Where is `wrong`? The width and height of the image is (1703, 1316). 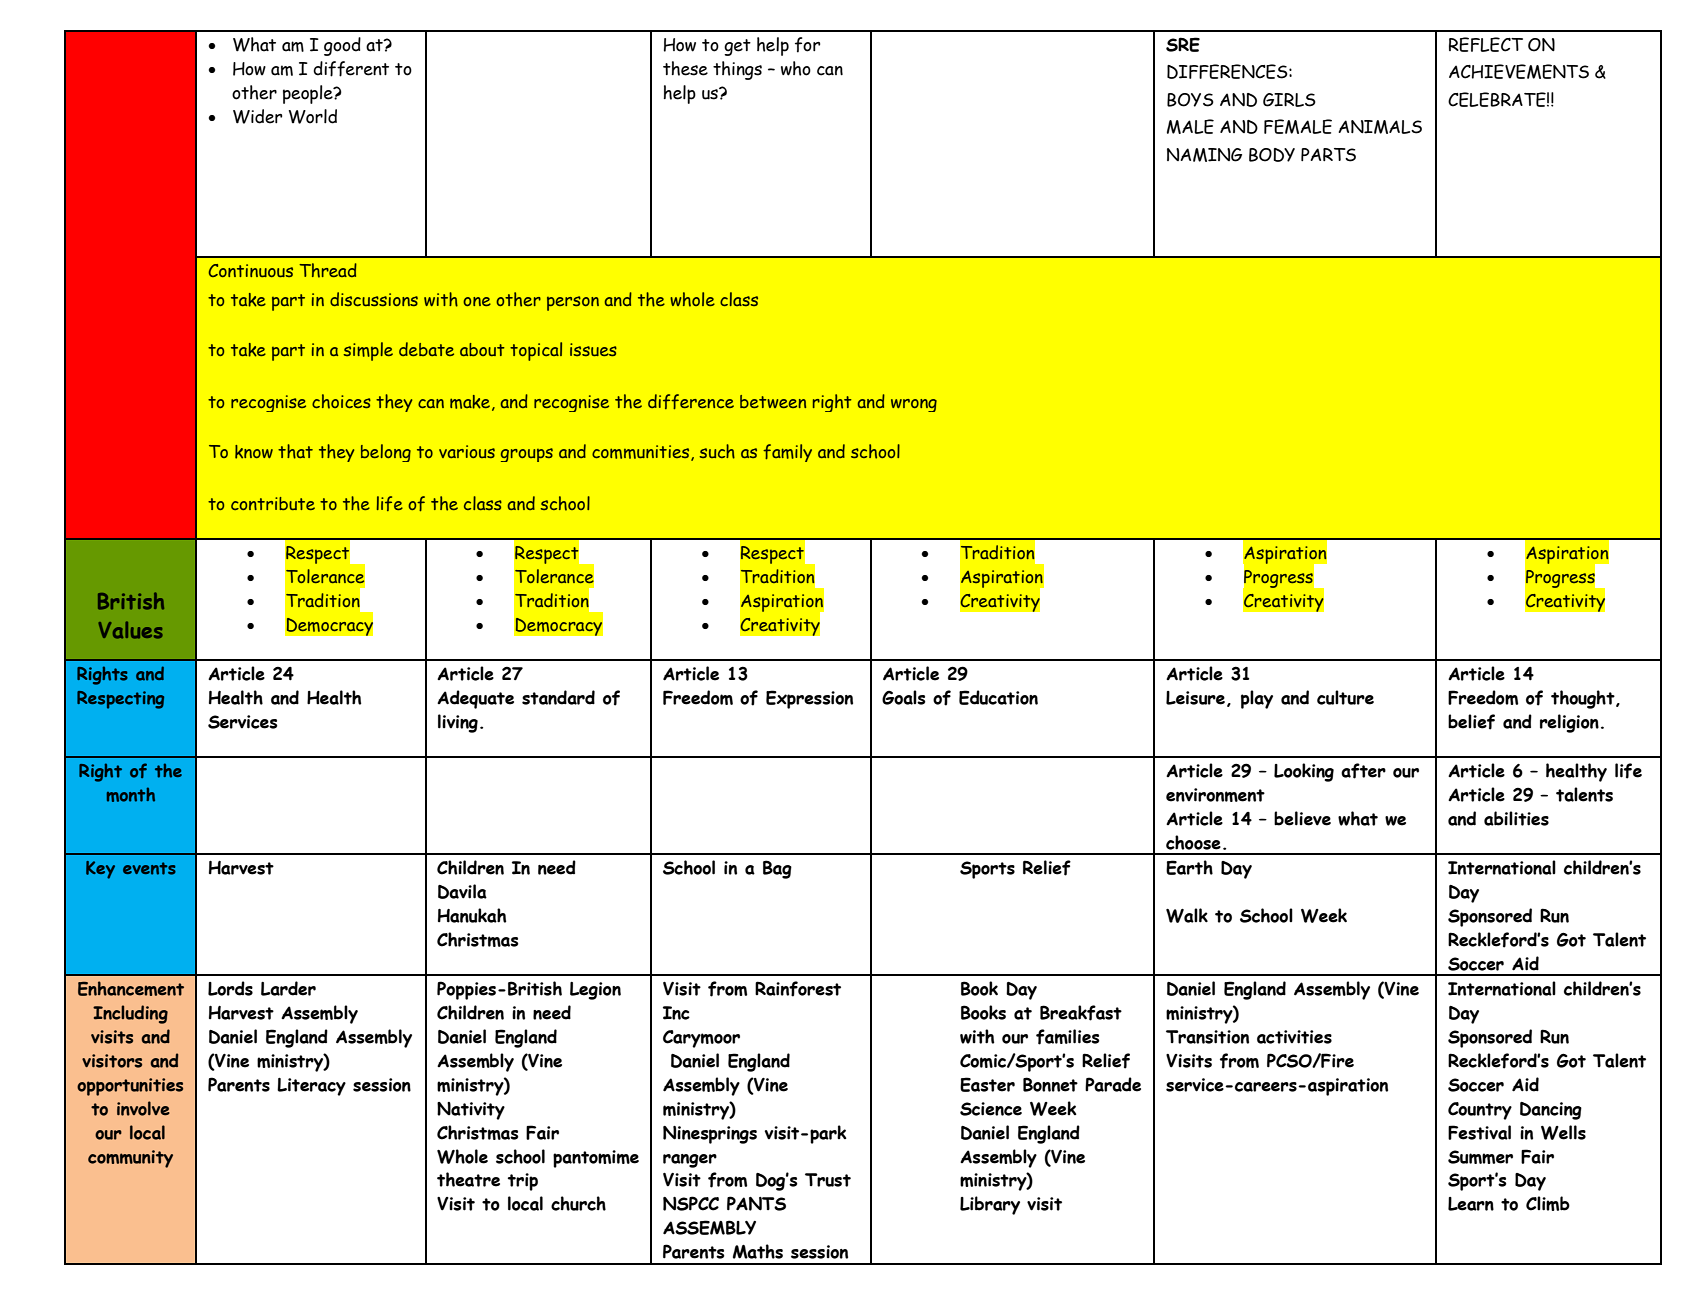 wrong is located at coordinates (914, 405).
